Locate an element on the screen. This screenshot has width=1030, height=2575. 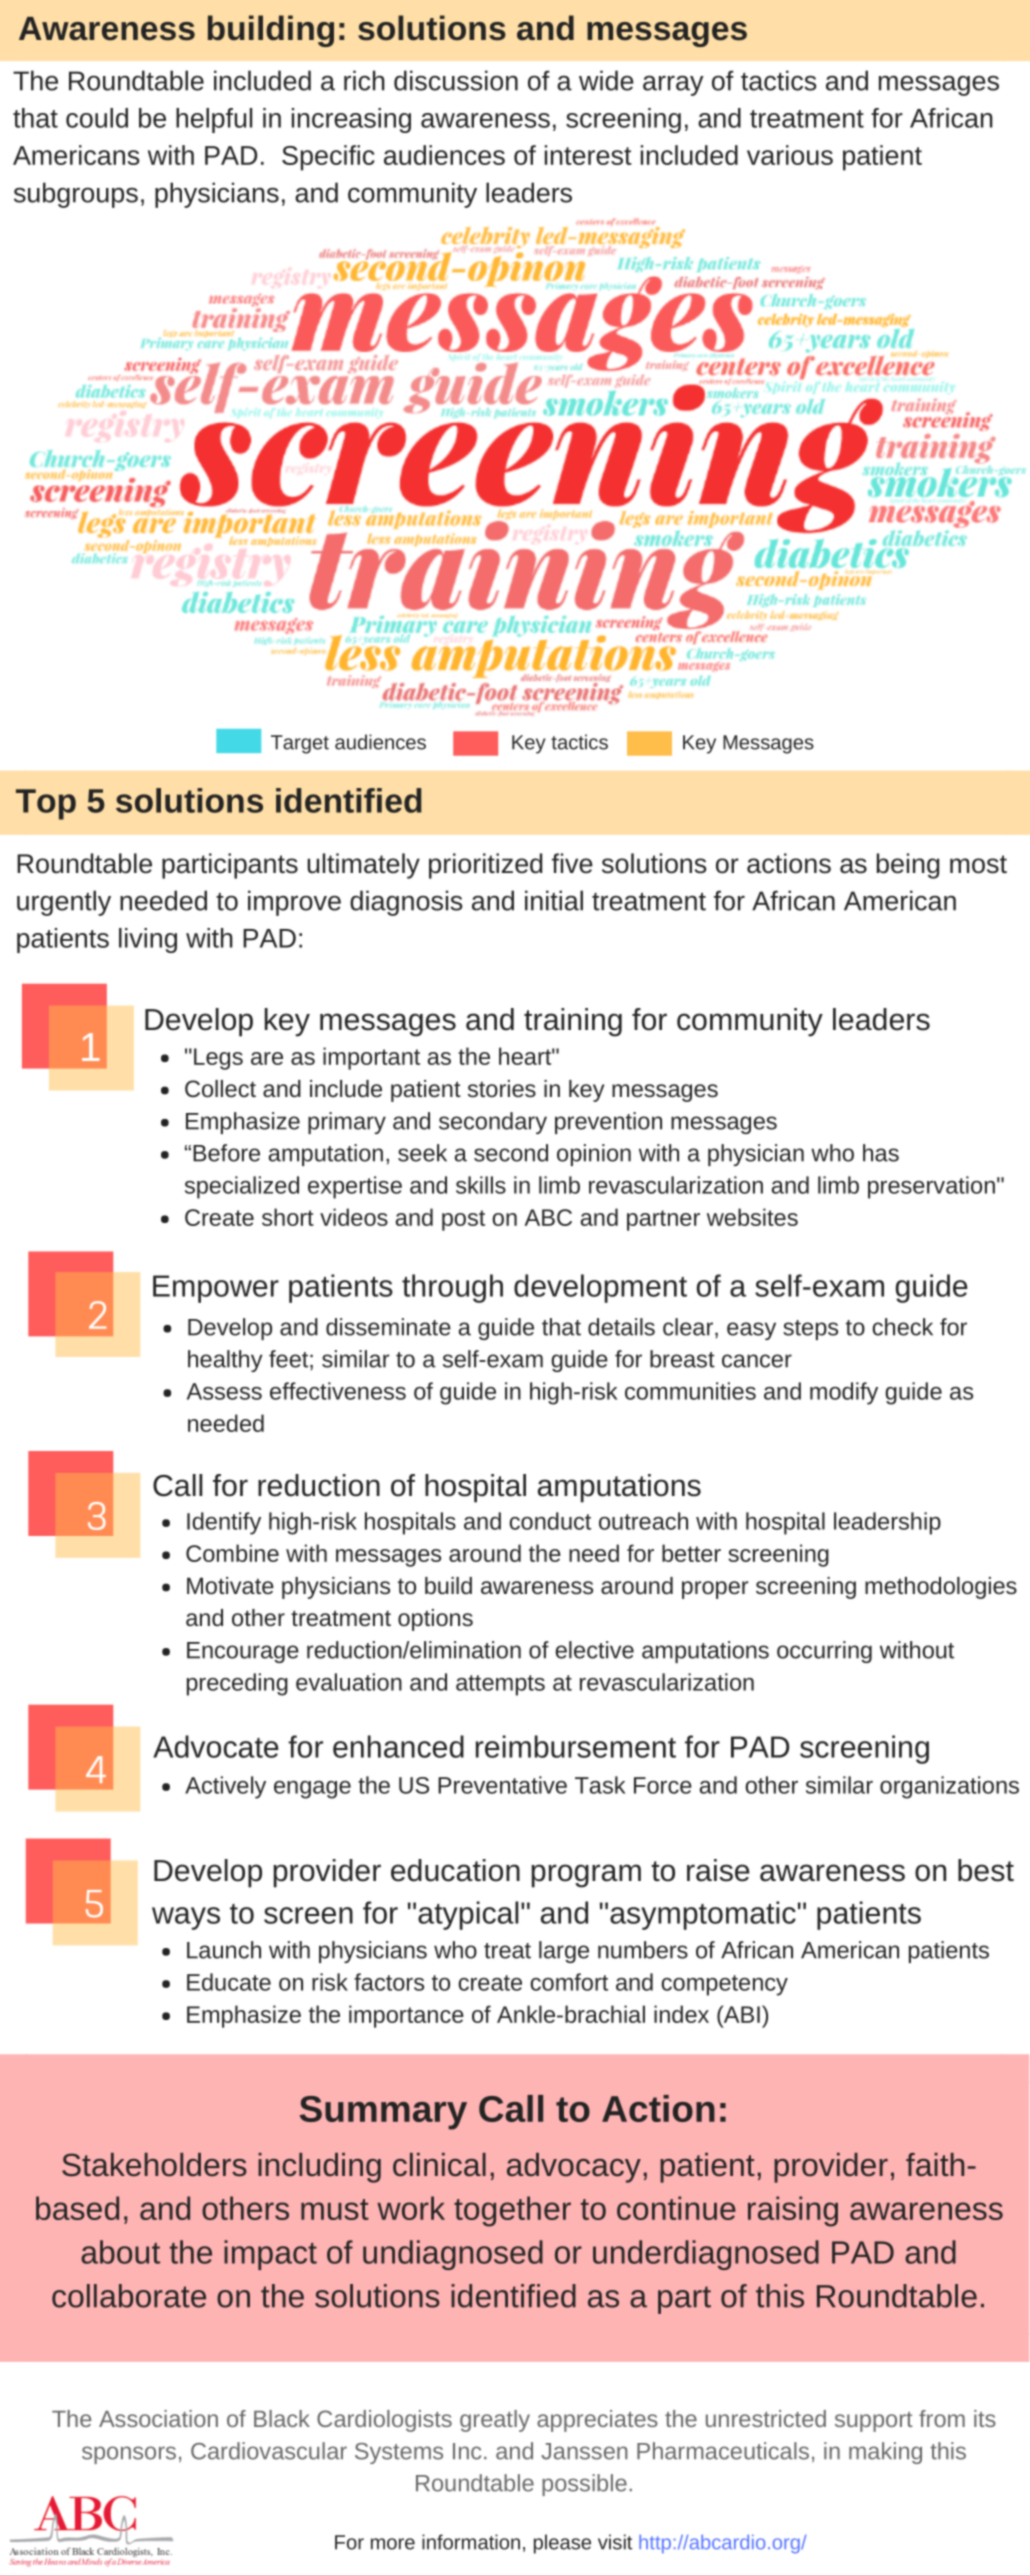
various is located at coordinates (790, 155).
